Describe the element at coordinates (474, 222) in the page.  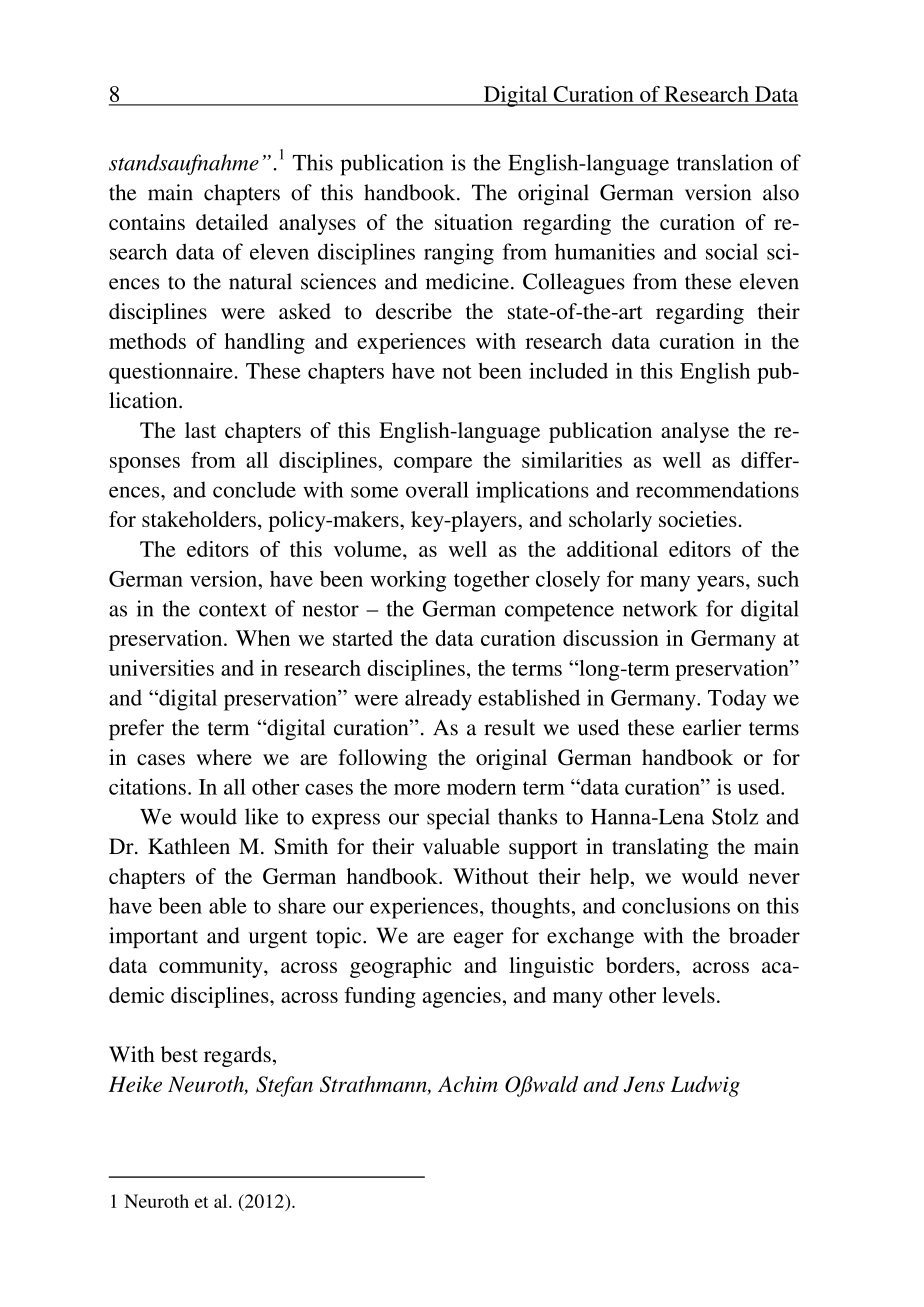
I see `situation` at that location.
